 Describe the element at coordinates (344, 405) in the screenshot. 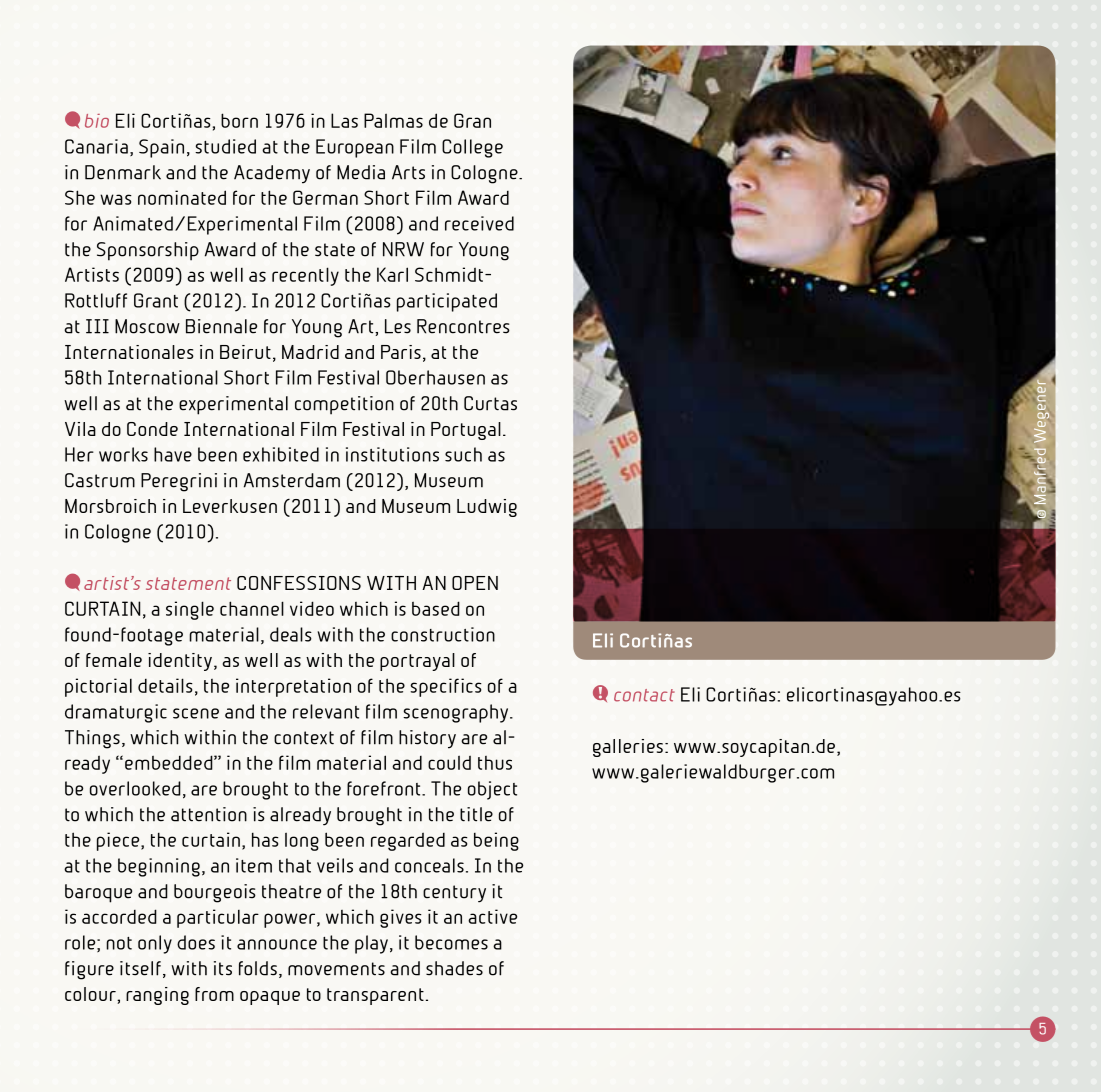

I see `competition` at that location.
